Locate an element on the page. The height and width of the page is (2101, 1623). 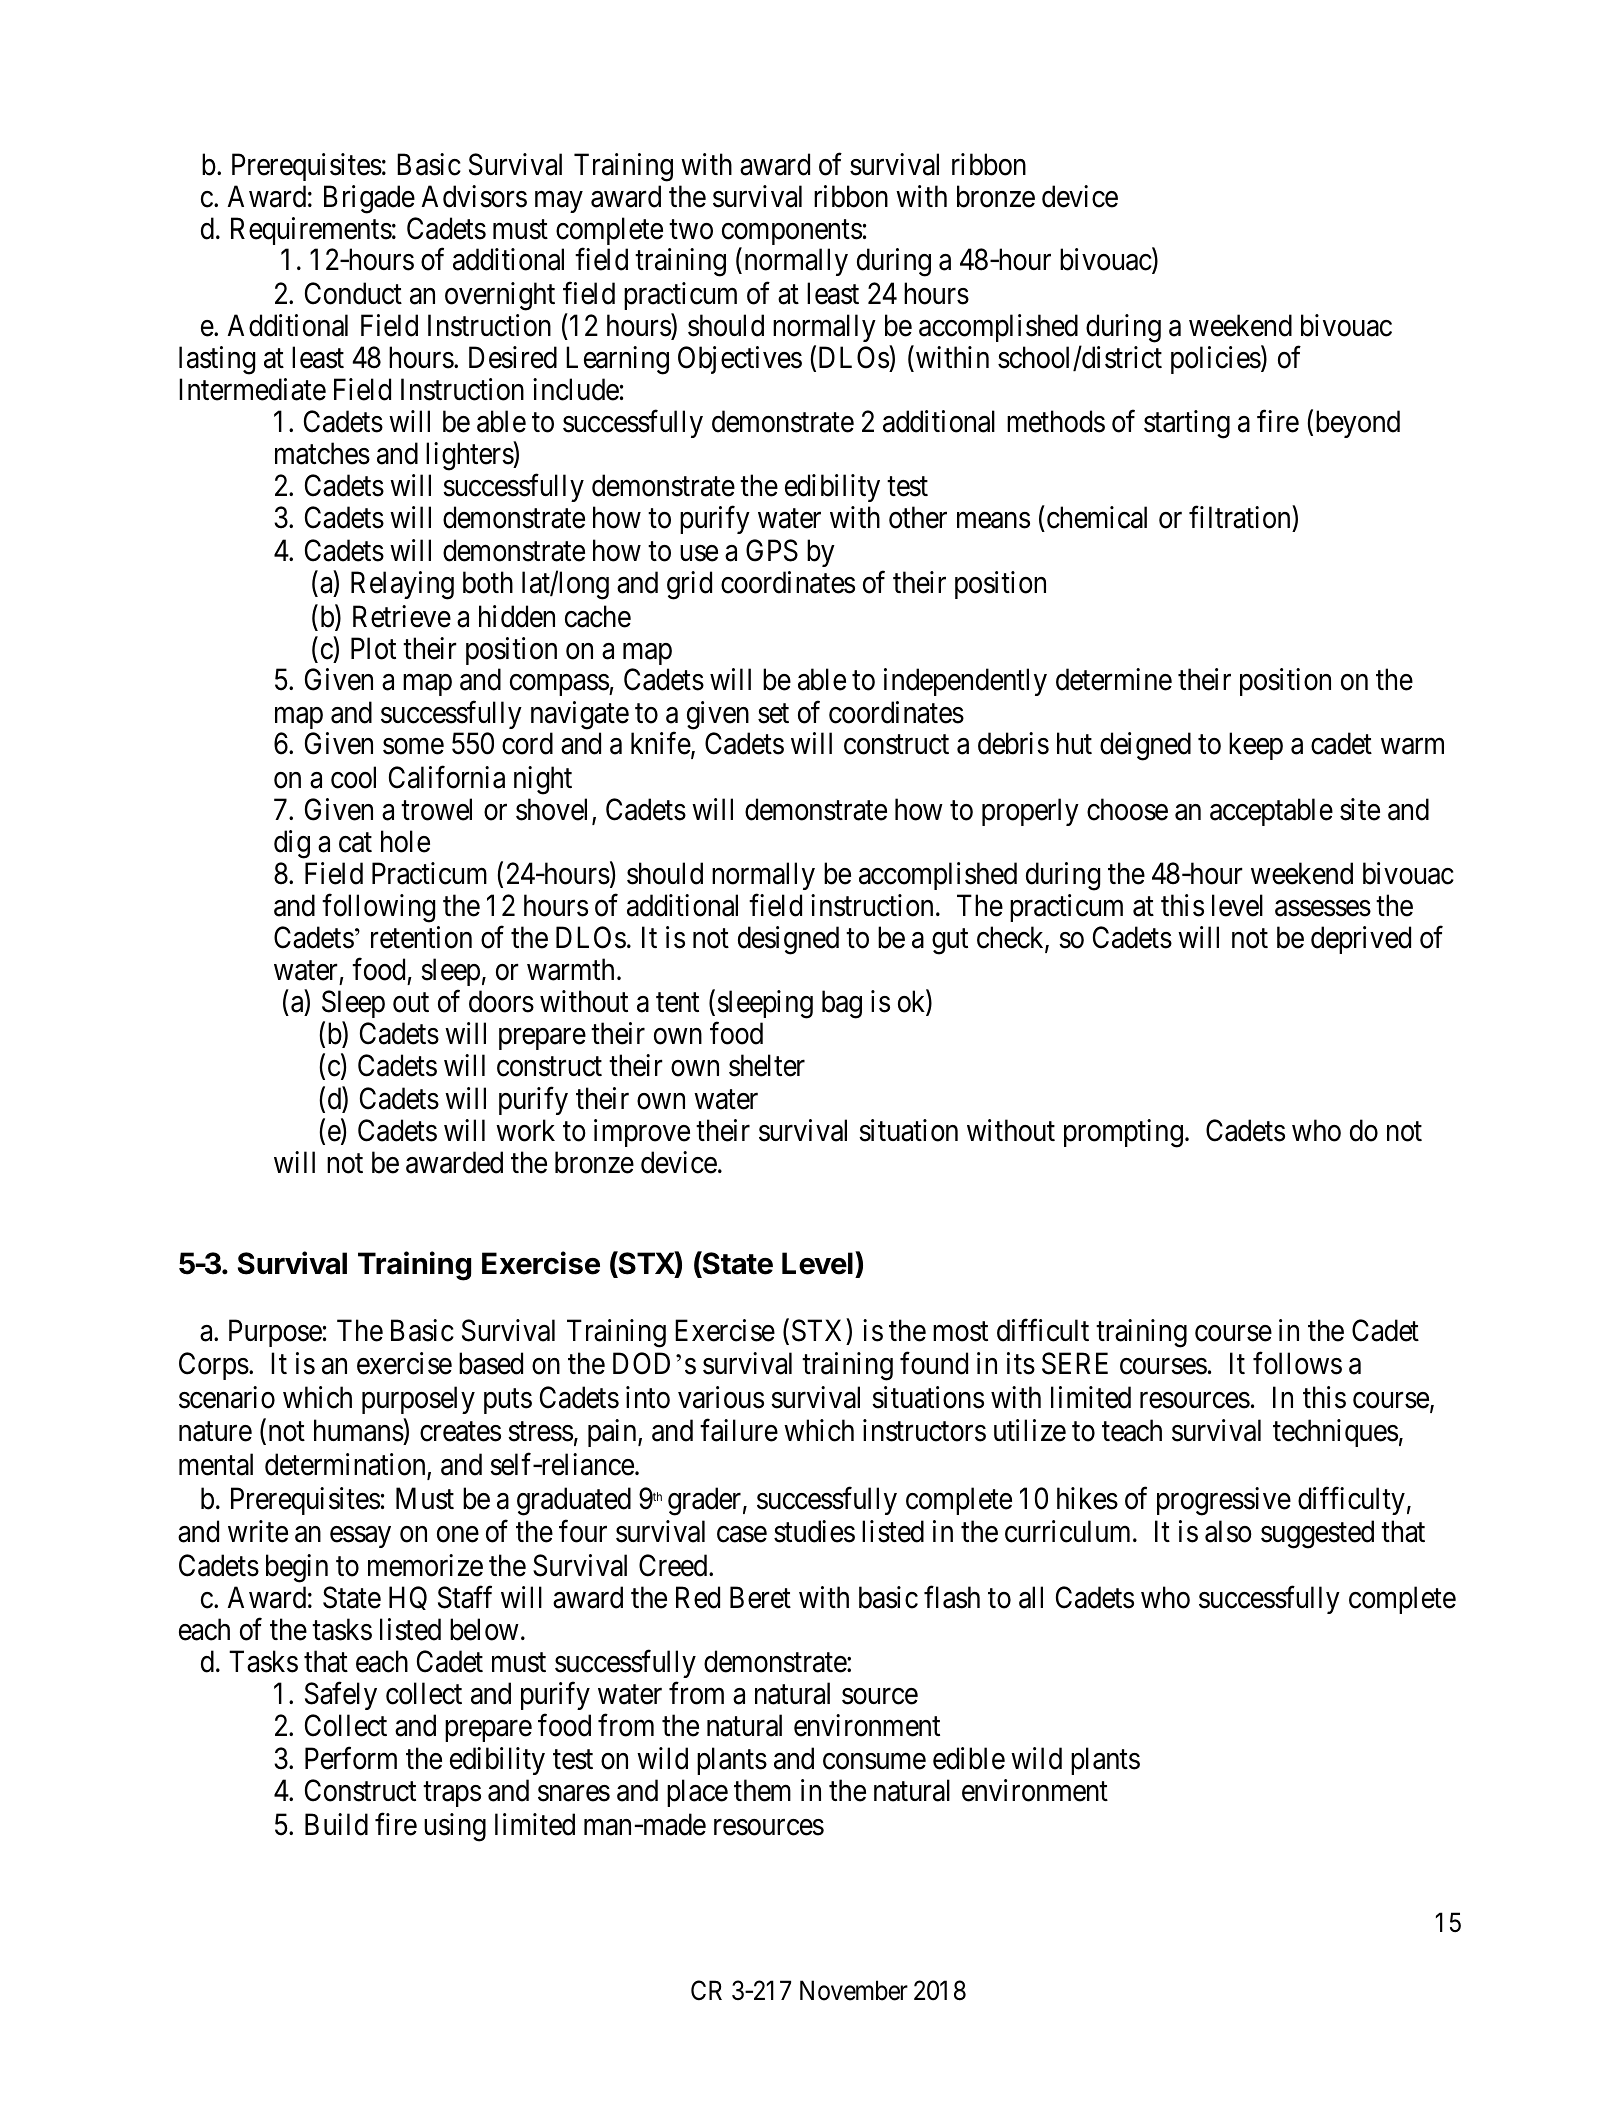
two is located at coordinates (691, 230).
